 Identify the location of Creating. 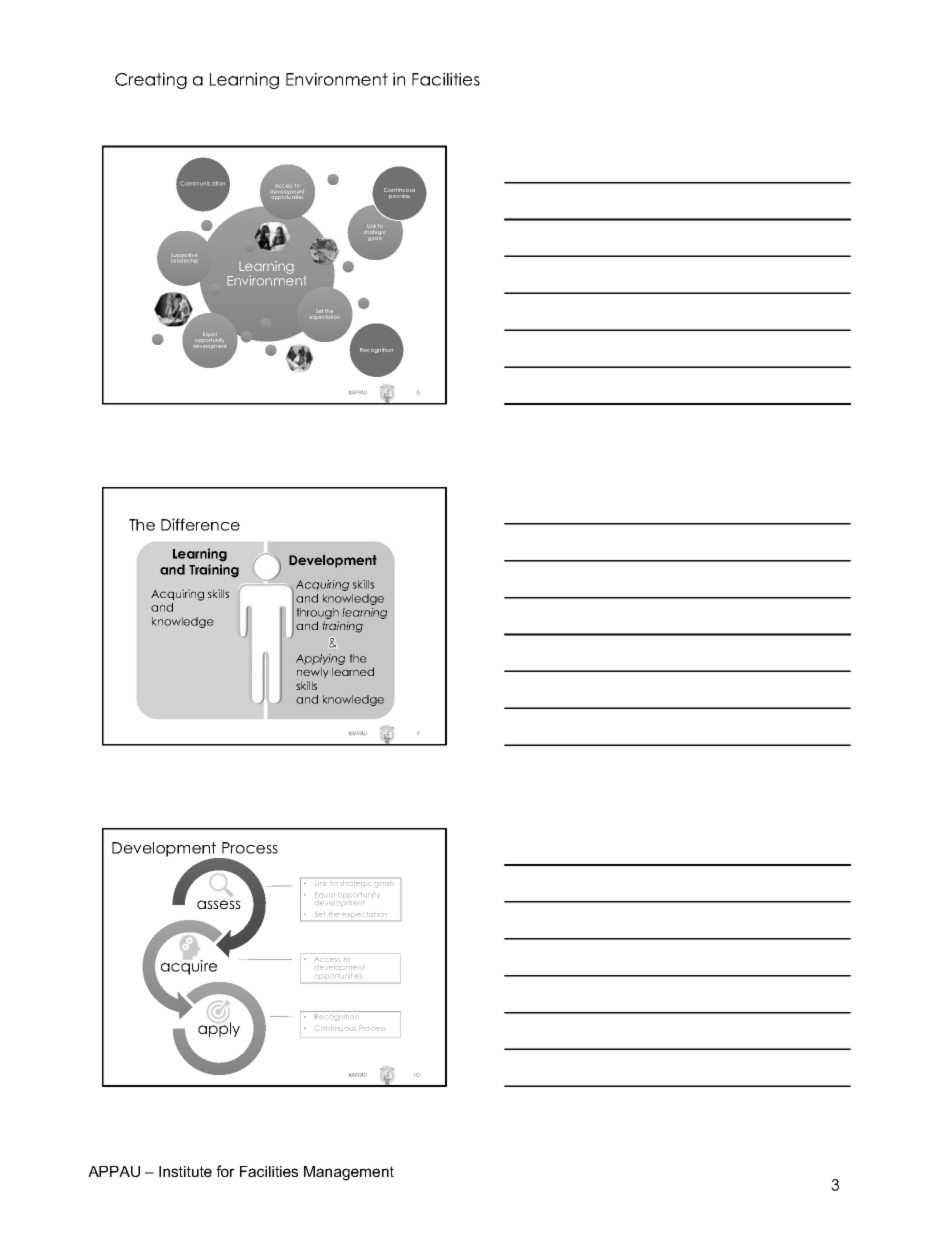
(151, 80).
